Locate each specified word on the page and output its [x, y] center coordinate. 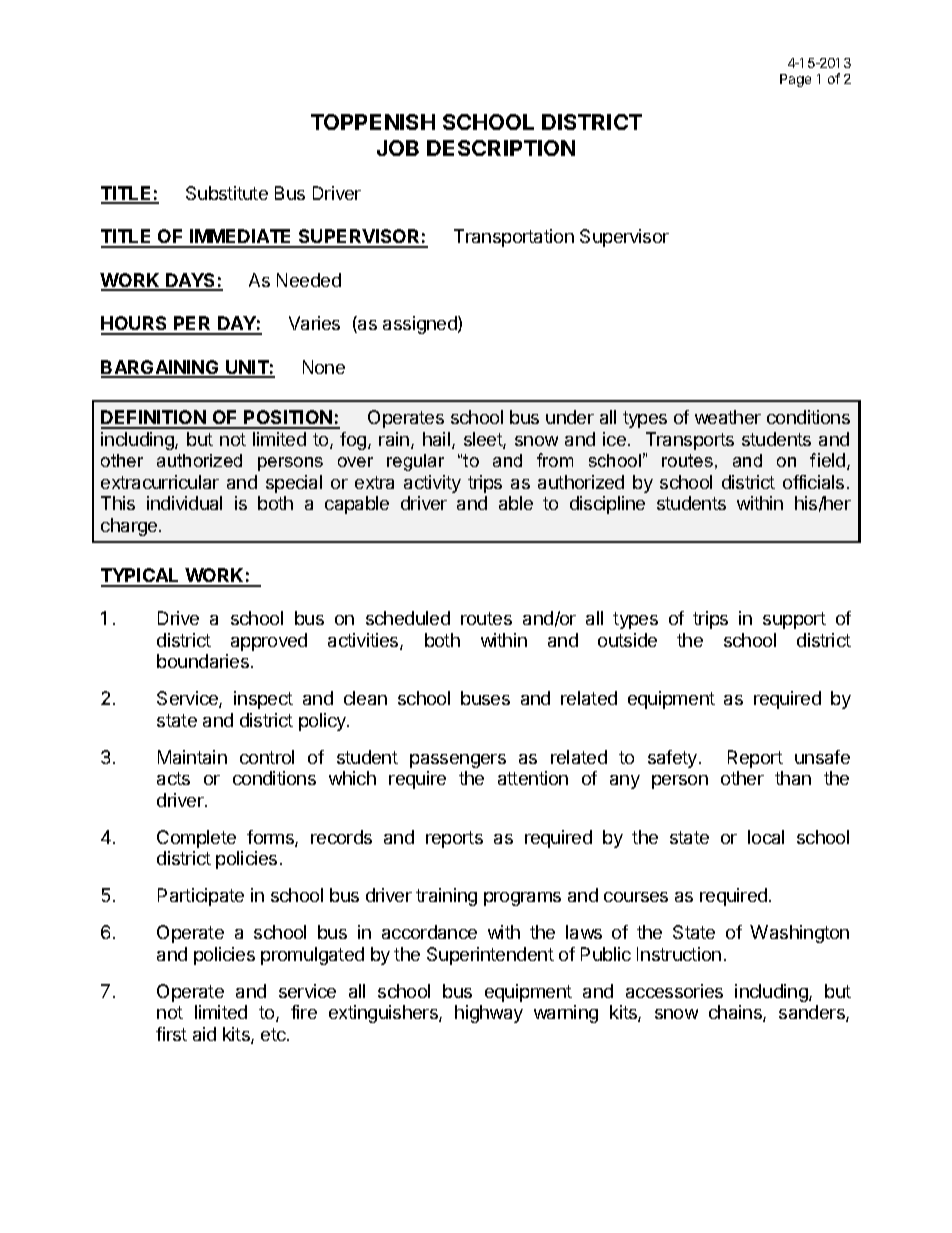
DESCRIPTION [501, 148]
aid [204, 1034]
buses [485, 698]
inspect [263, 700]
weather [728, 417]
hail [436, 439]
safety [672, 759]
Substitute [227, 193]
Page [795, 80]
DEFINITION [154, 419]
